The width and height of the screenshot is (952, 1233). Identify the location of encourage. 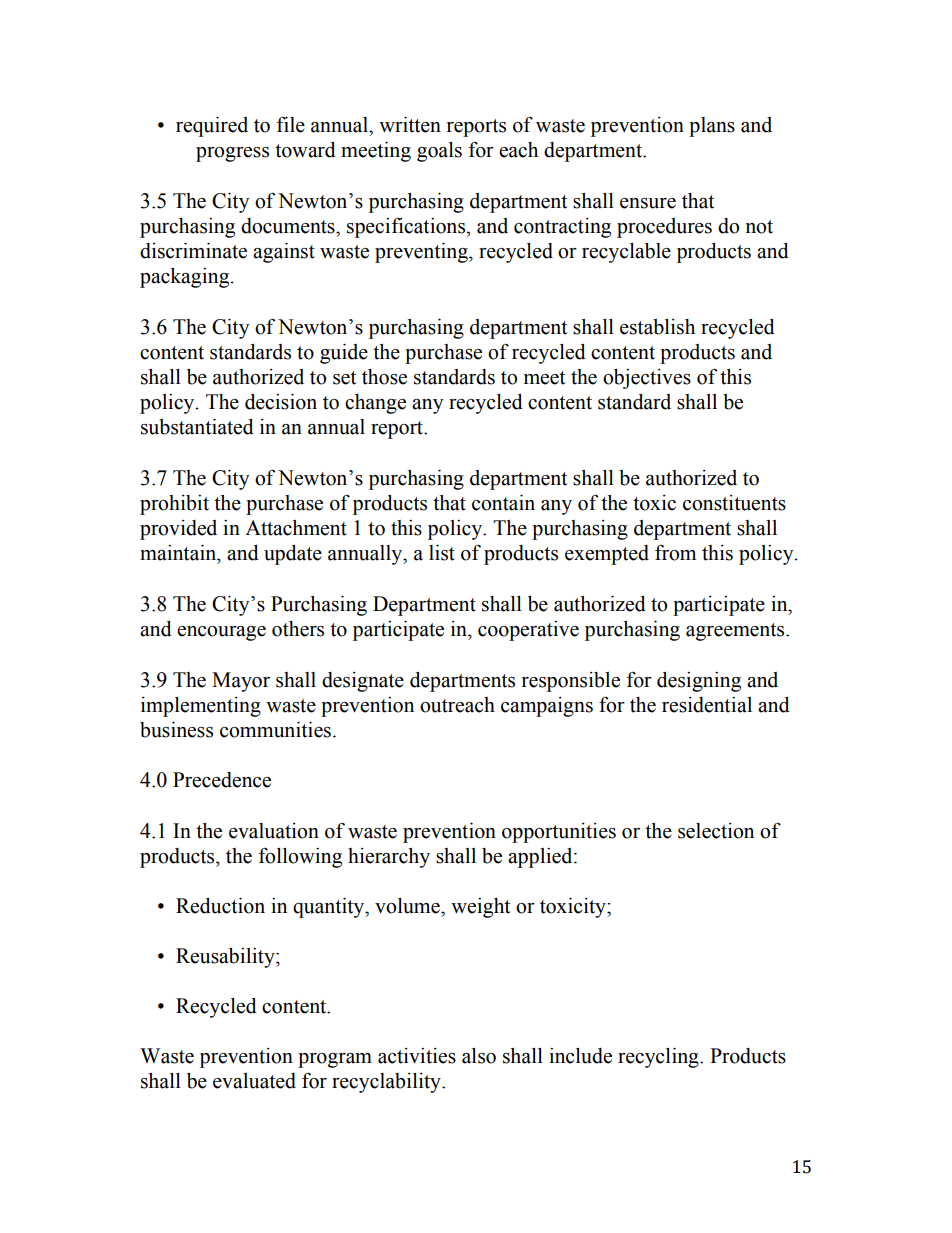
(221, 633).
